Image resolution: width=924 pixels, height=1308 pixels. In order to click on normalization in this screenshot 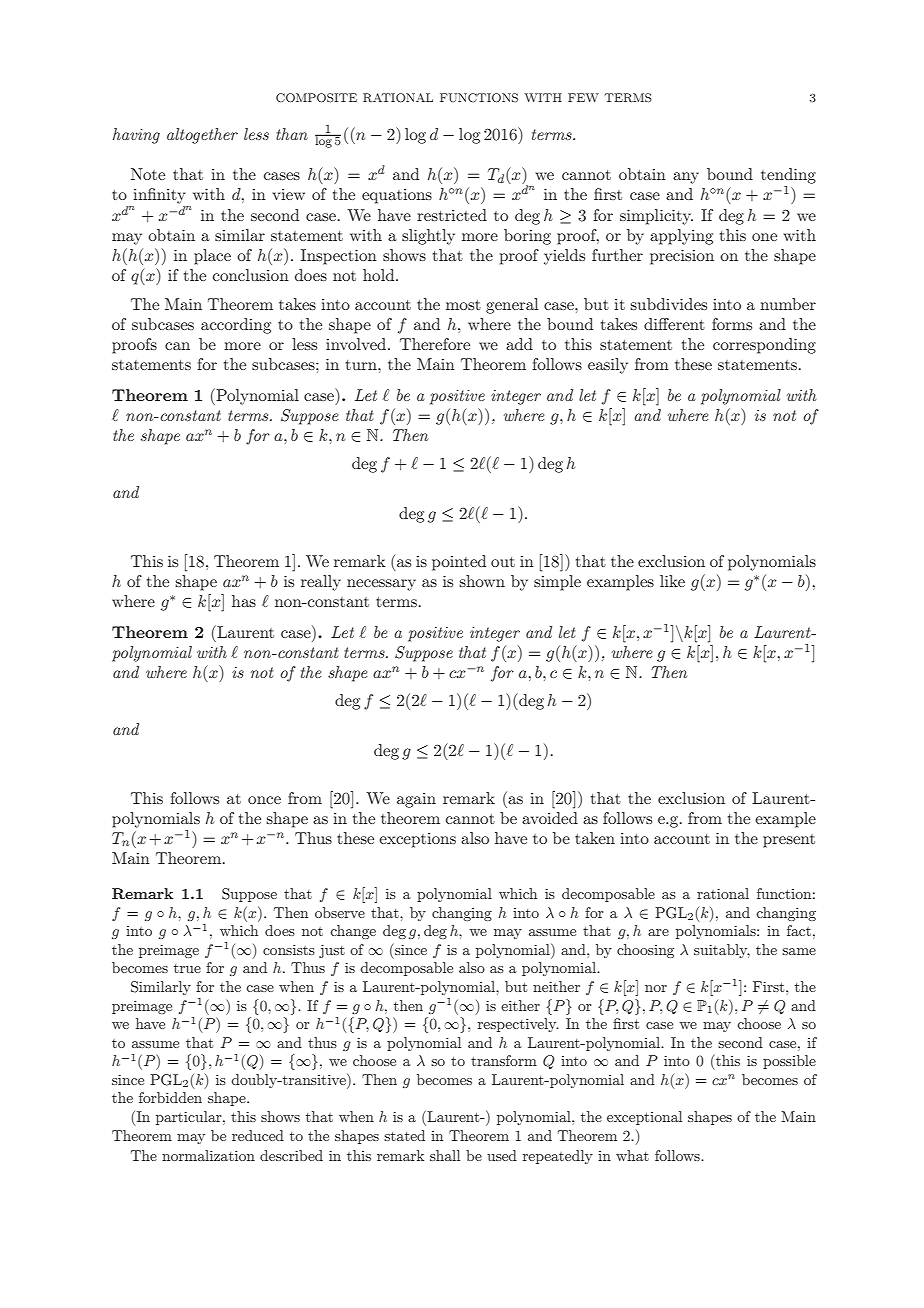, I will do `click(208, 1155)`.
